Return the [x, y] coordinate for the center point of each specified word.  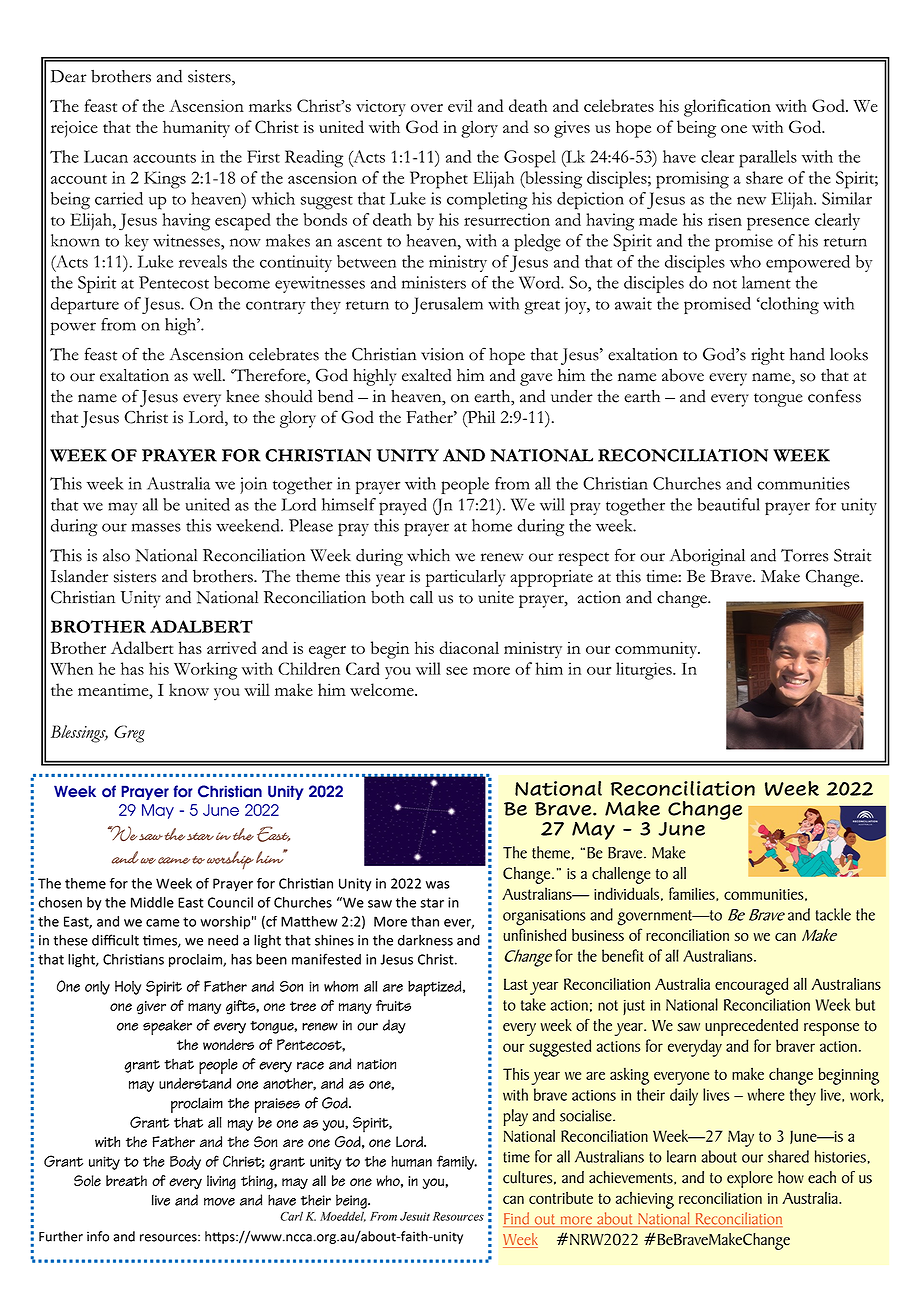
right [768, 356]
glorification [727, 108]
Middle [152, 902]
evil [460, 105]
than [425, 921]
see [457, 671]
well [208, 375]
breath [126, 1181]
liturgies [645, 671]
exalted [426, 375]
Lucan [106, 156]
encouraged [751, 986]
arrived [232, 647]
